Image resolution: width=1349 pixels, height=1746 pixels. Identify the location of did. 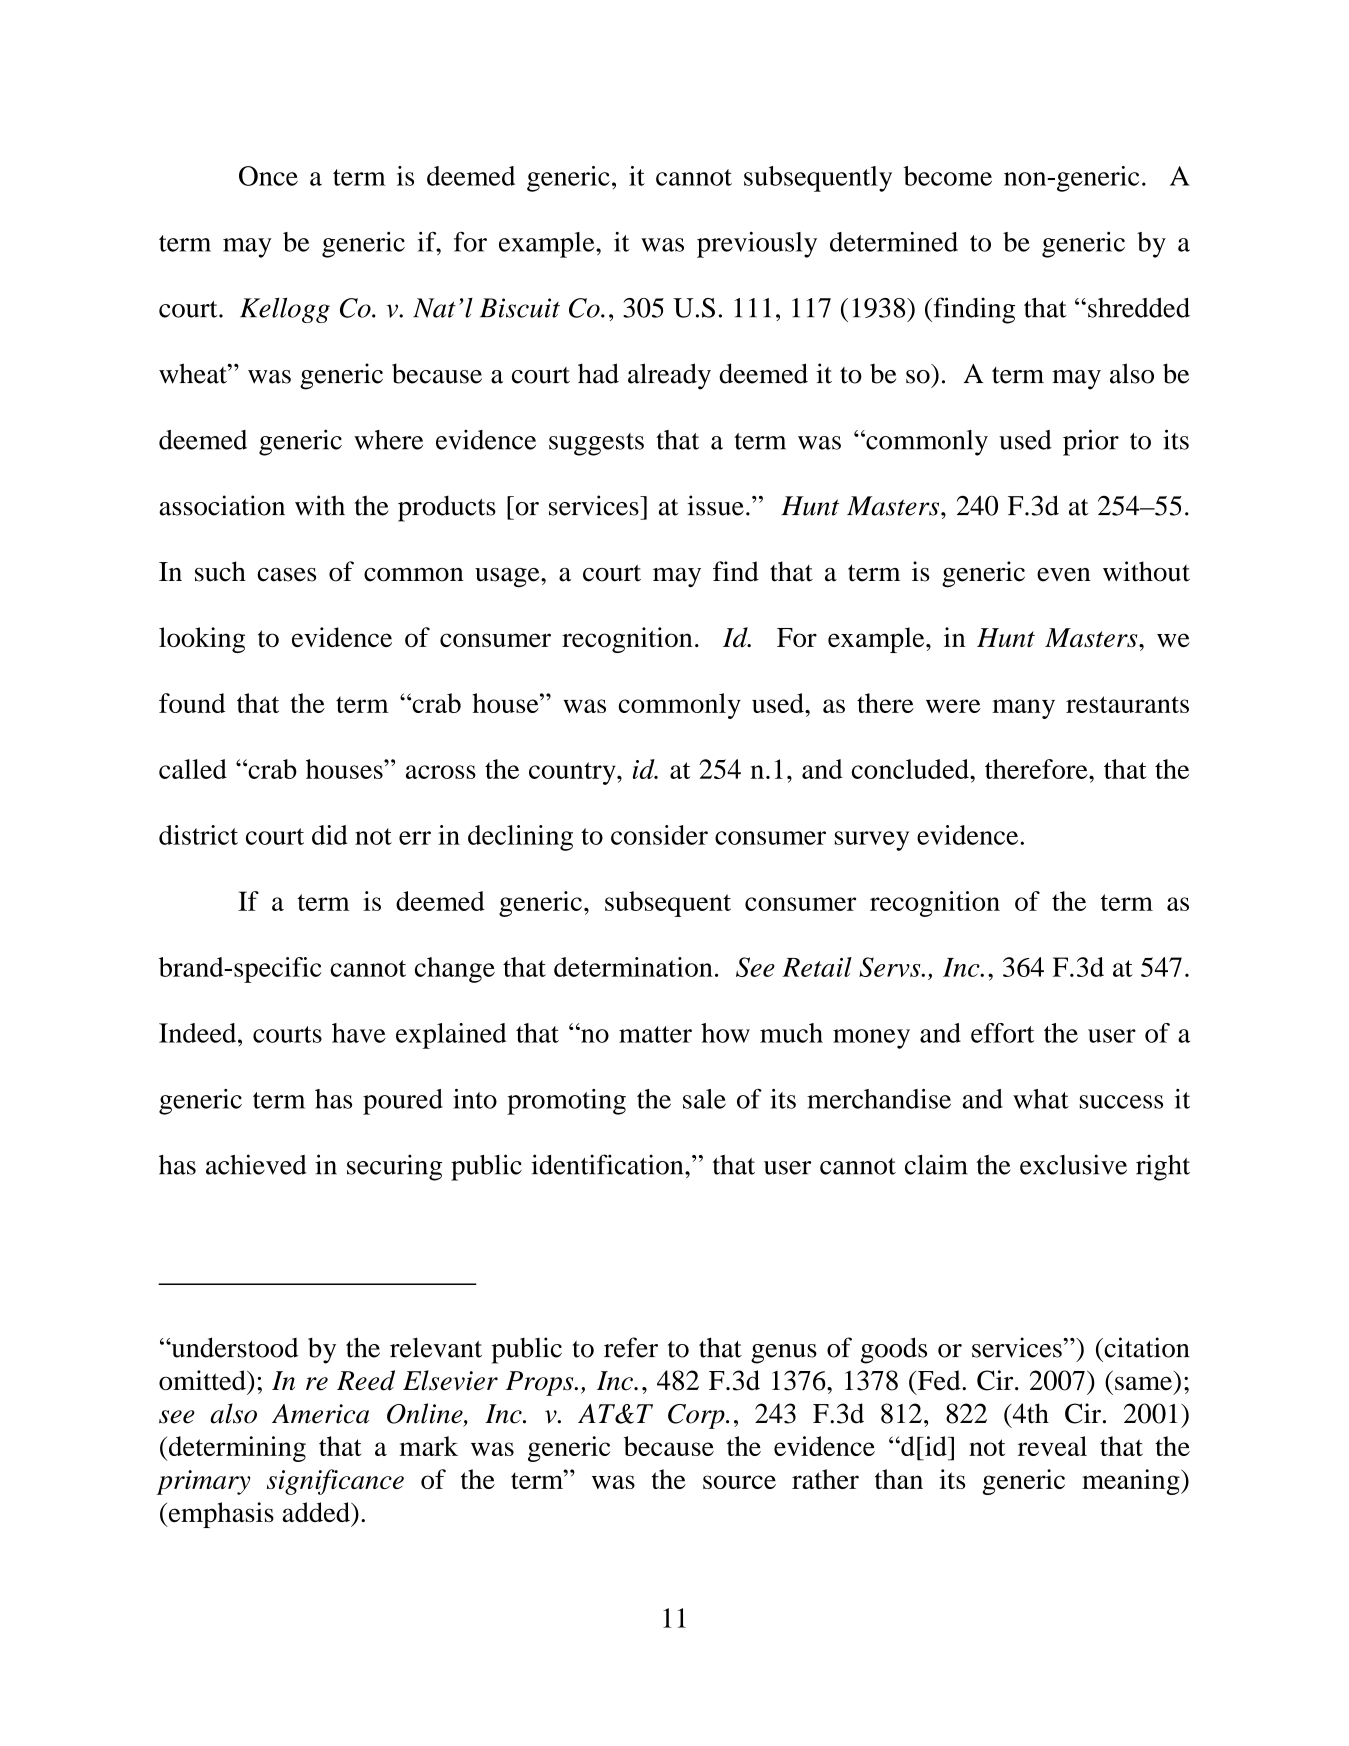
(330, 835).
